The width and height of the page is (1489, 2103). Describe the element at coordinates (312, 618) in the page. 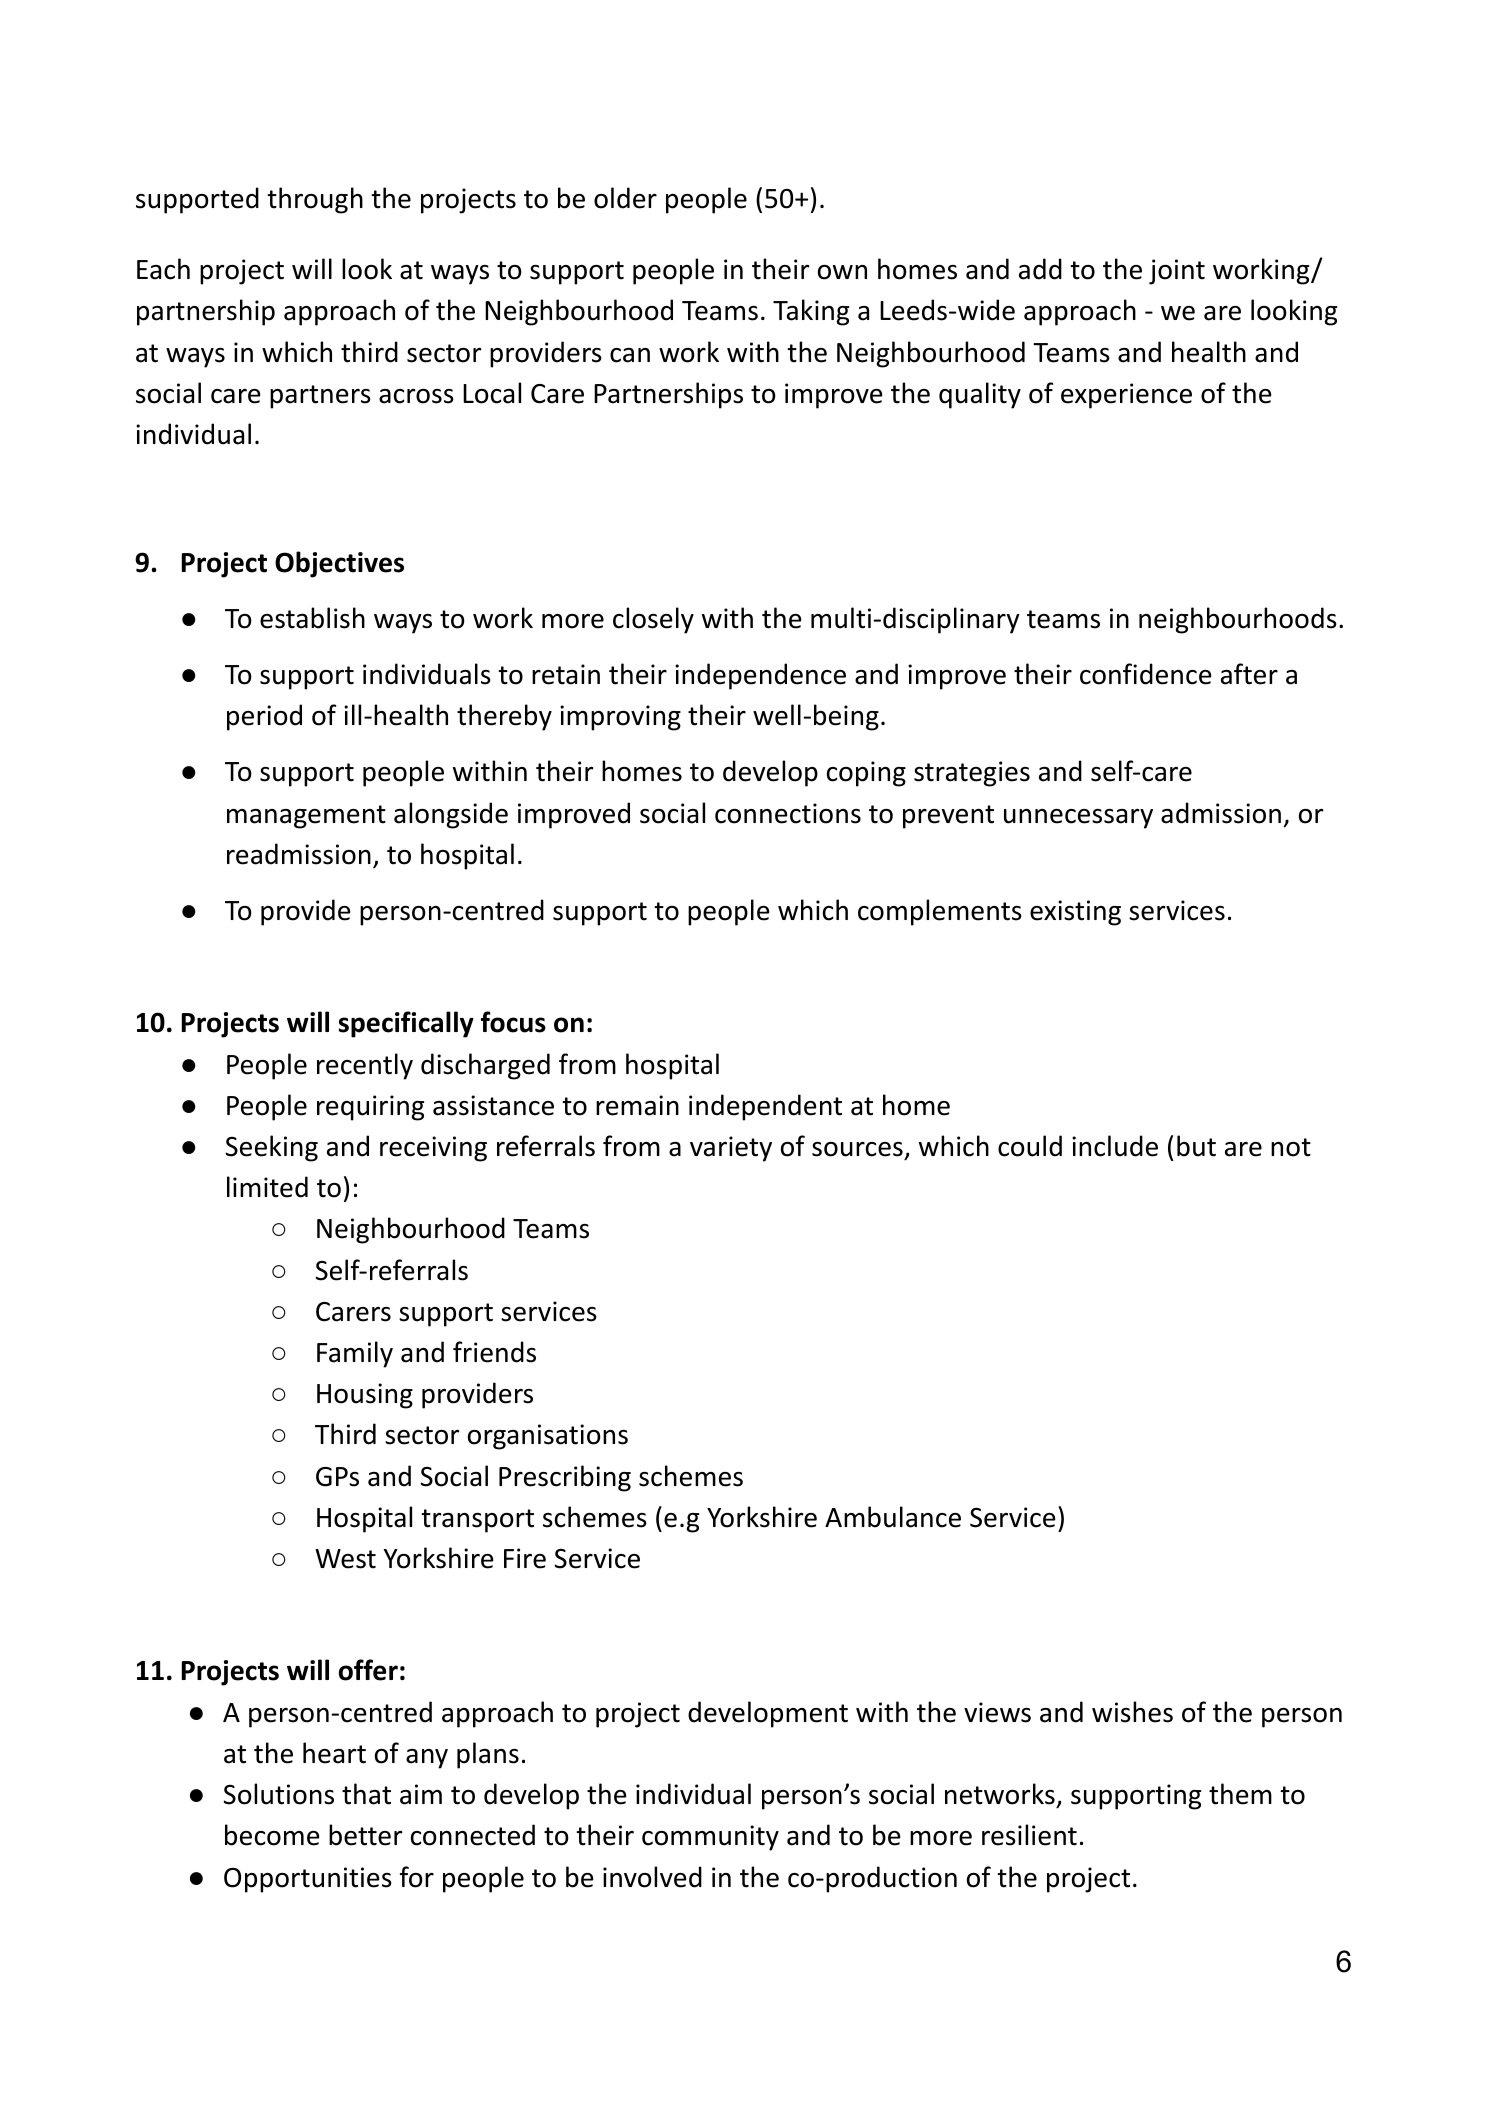

I see `establish` at that location.
